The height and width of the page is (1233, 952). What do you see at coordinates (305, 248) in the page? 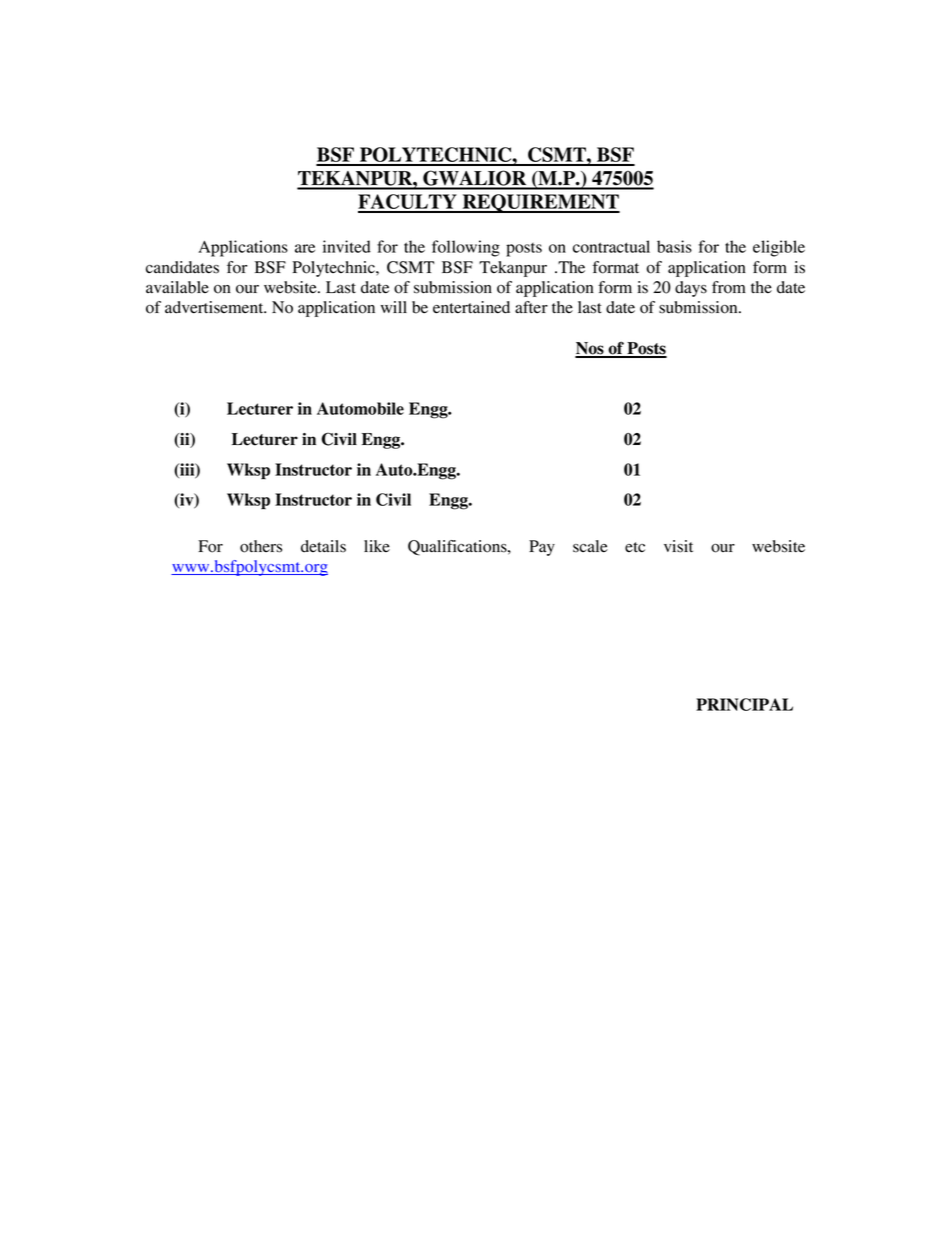
I see `are` at bounding box center [305, 248].
